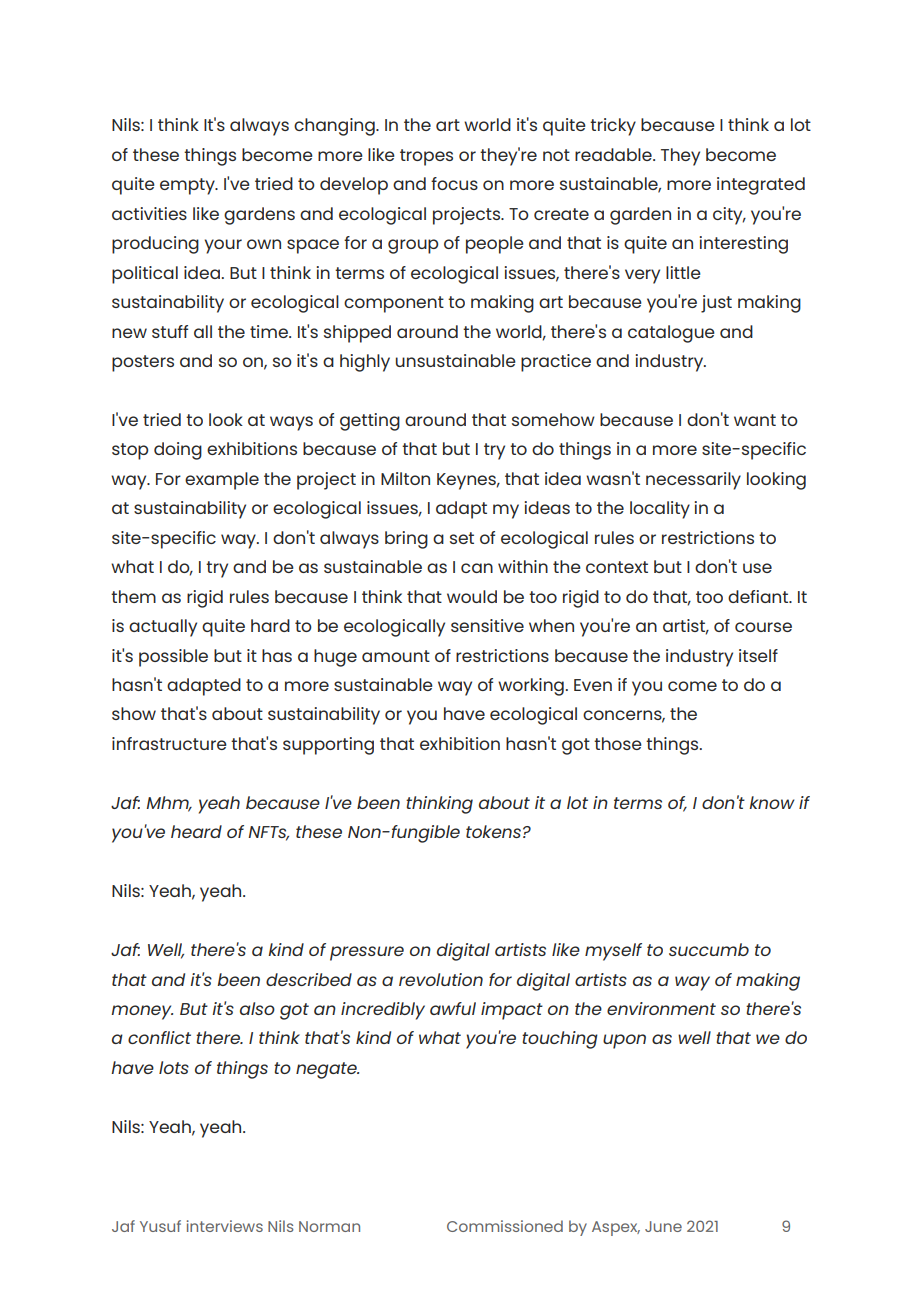 This screenshot has width=924, height=1307. Describe the element at coordinates (170, 331) in the screenshot. I see `stuff` at that location.
